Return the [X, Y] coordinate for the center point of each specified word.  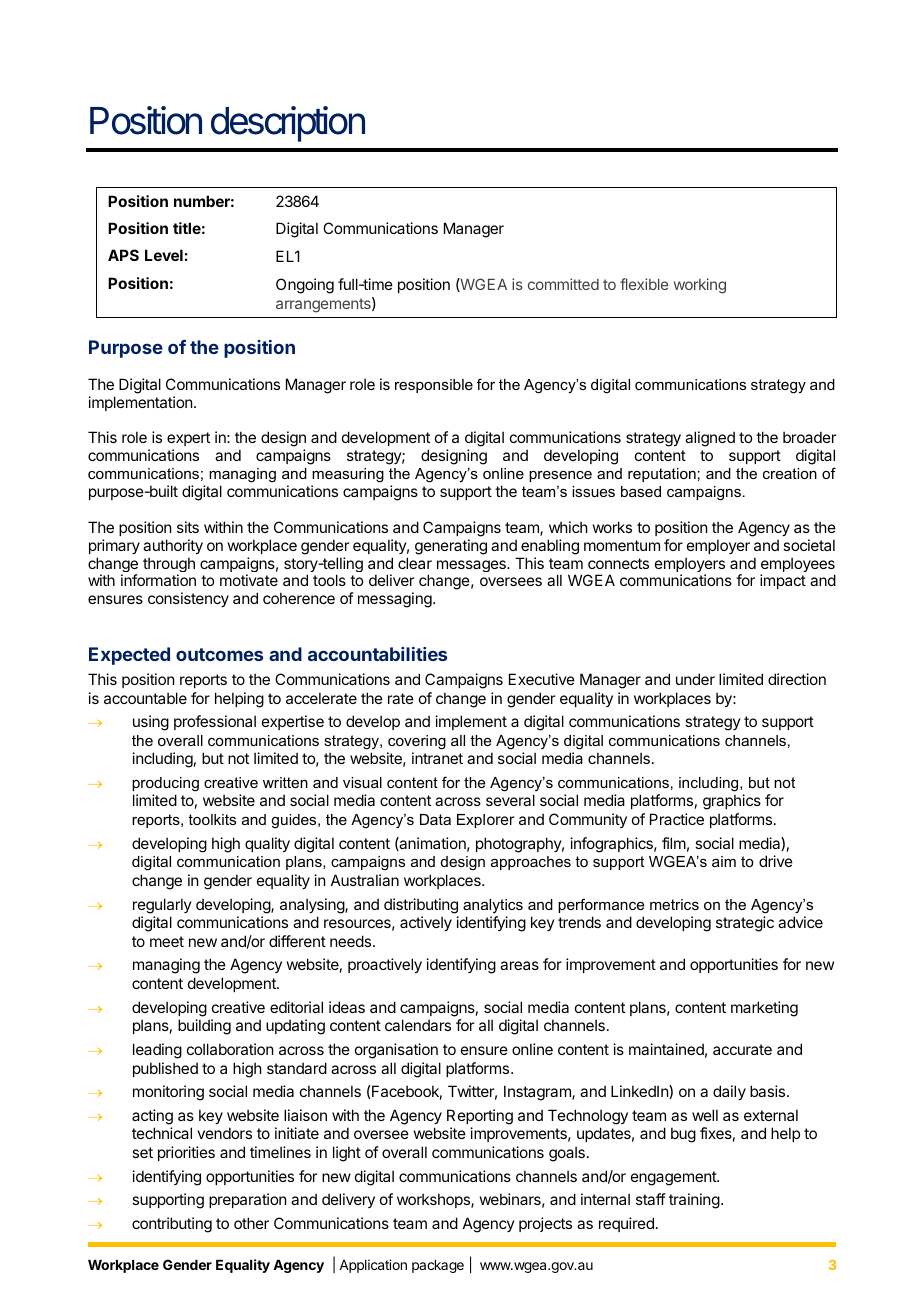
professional [215, 722]
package [438, 1266]
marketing [764, 1009]
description [288, 124]
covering [417, 742]
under [695, 679]
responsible [434, 386]
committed [563, 284]
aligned [710, 439]
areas [519, 965]
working [700, 286]
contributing [172, 1225]
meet [167, 941]
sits [188, 527]
